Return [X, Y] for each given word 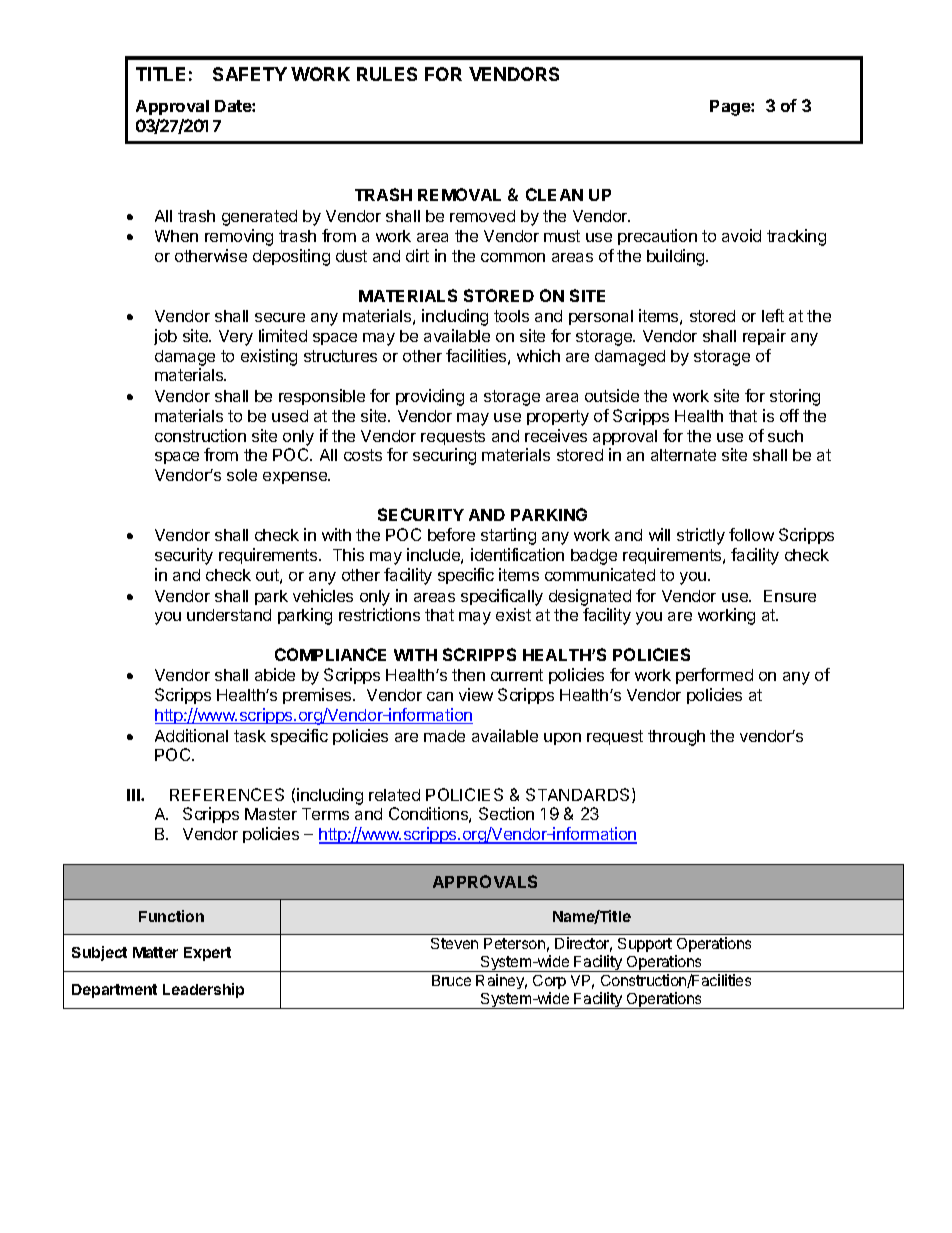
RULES [387, 74]
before [451, 534]
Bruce [451, 980]
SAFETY [250, 74]
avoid [741, 235]
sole [242, 475]
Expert [207, 954]
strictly [701, 536]
